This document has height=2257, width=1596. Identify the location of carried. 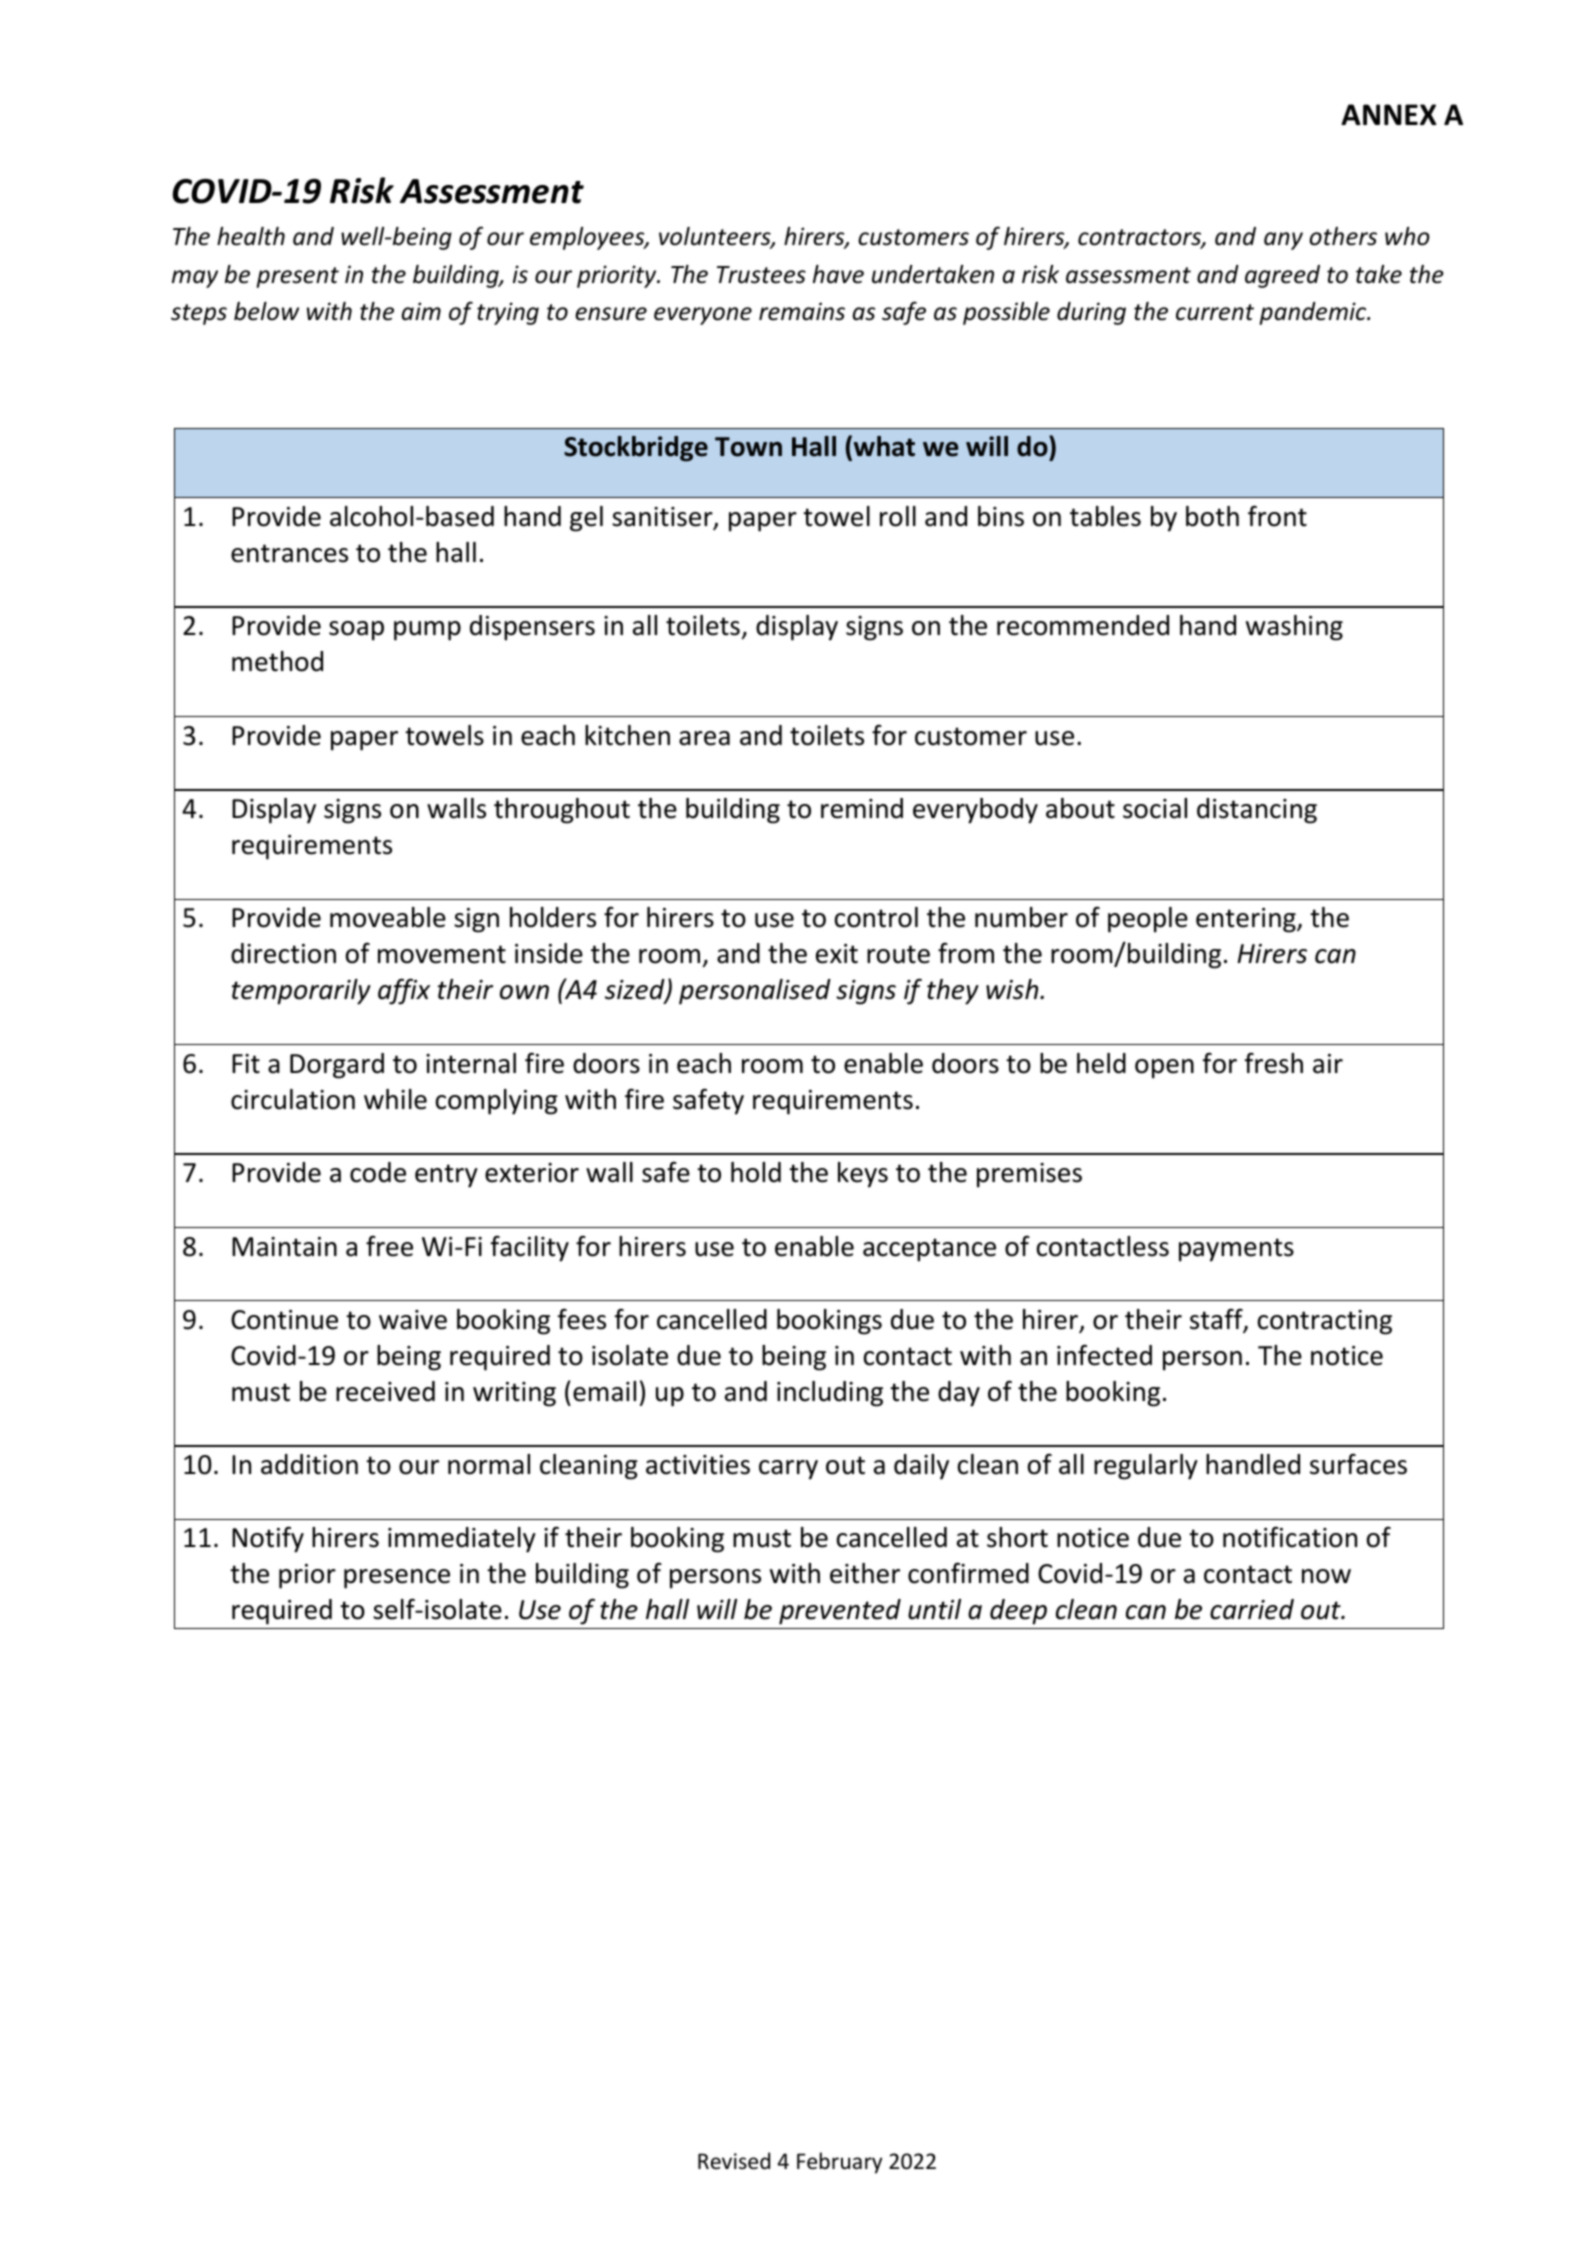
(1252, 1609).
